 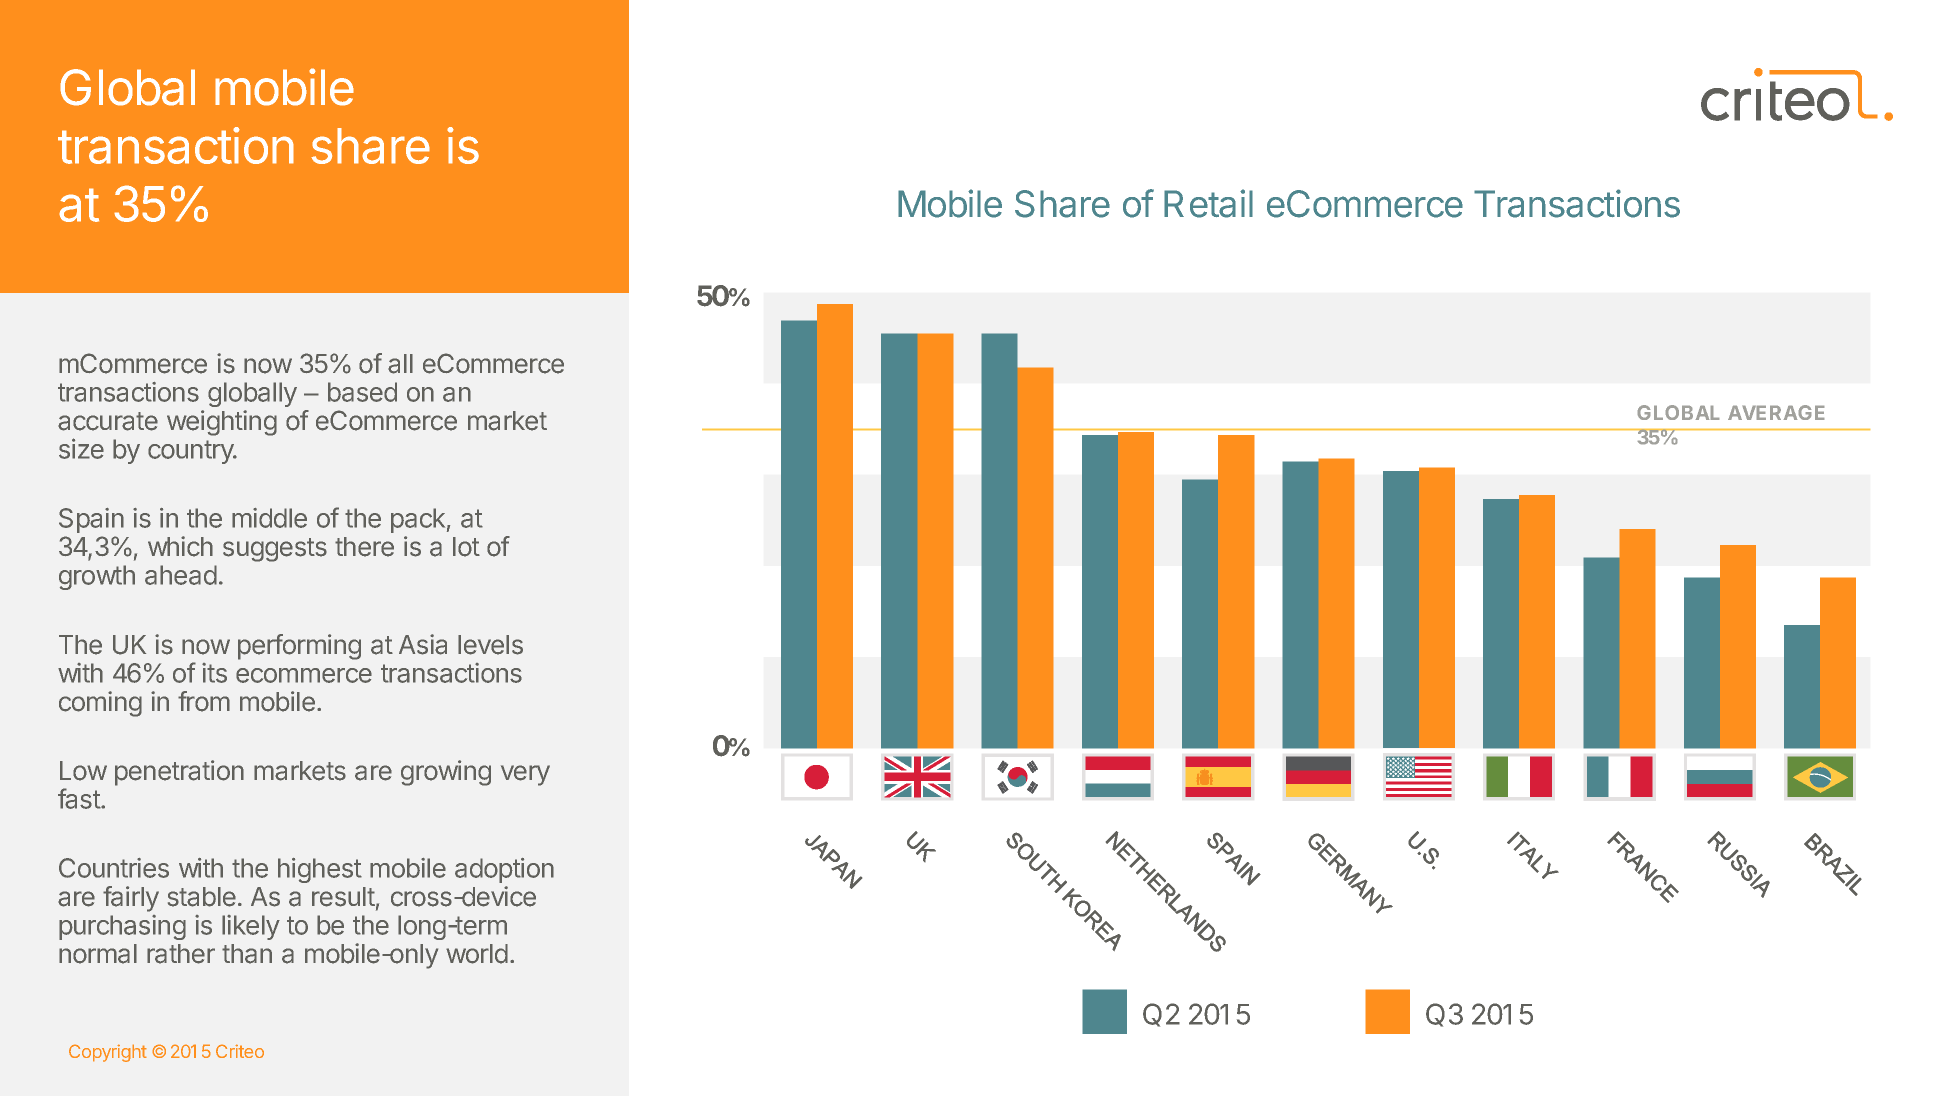 I want to click on Retail, so click(x=1208, y=203).
